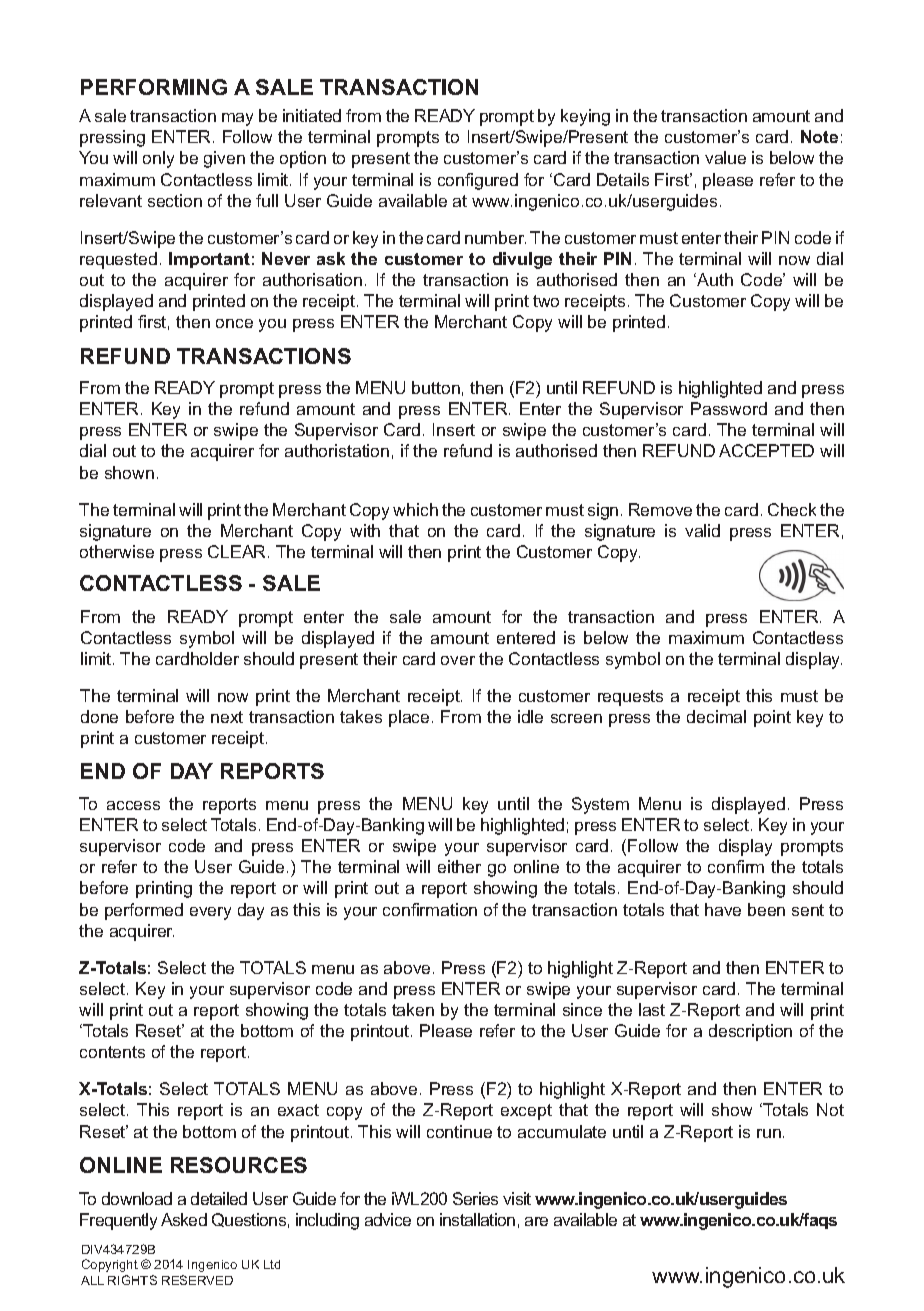 This screenshot has width=924, height=1311. What do you see at coordinates (237, 119) in the screenshot?
I see `may` at bounding box center [237, 119].
